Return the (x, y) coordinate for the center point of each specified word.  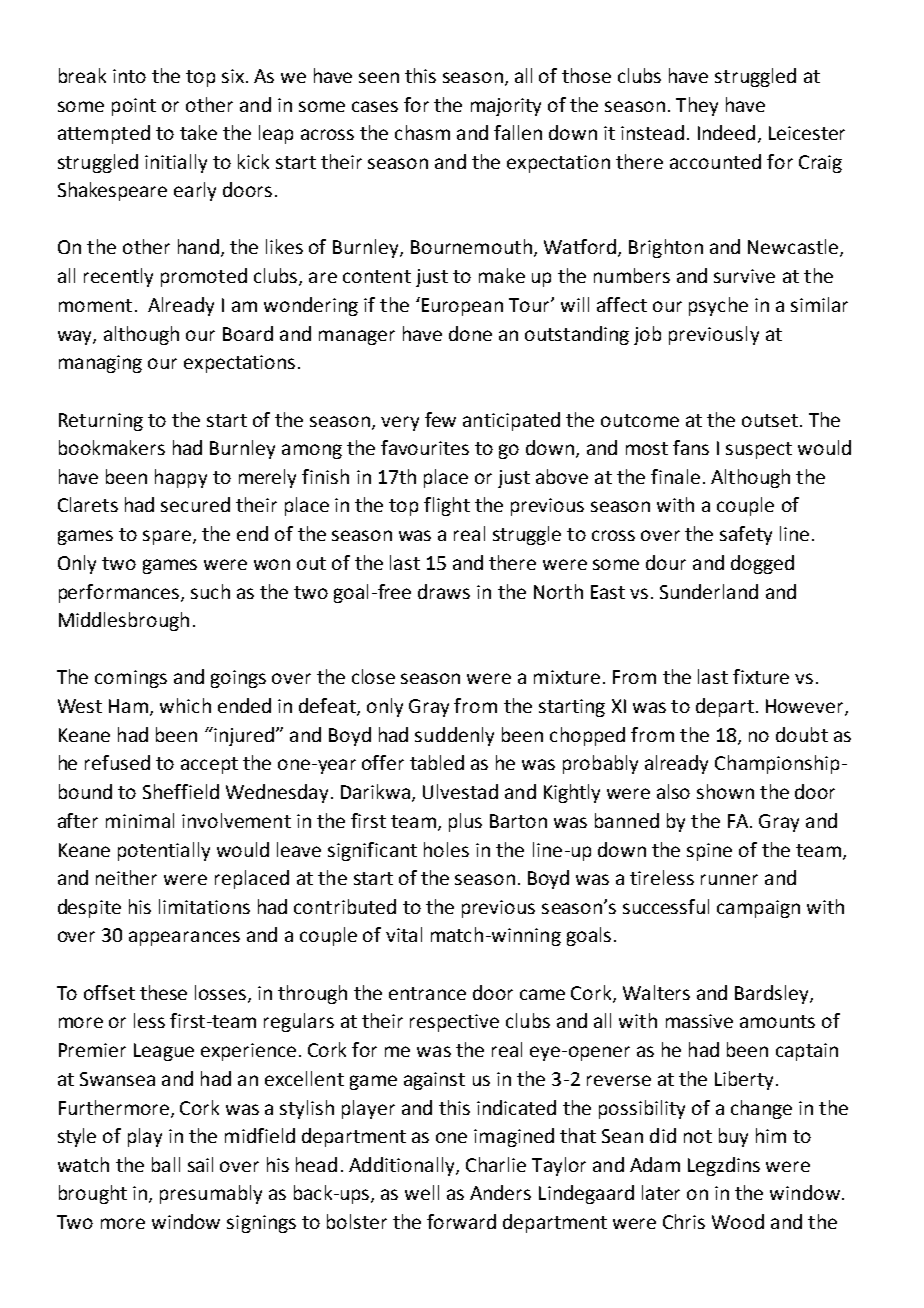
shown (725, 791)
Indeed (726, 132)
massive (699, 1021)
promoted (204, 277)
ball (166, 1164)
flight (447, 506)
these (163, 992)
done (470, 333)
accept (209, 765)
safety (746, 535)
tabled (437, 762)
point (134, 107)
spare (167, 537)
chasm (422, 132)
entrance (427, 993)
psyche (718, 306)
